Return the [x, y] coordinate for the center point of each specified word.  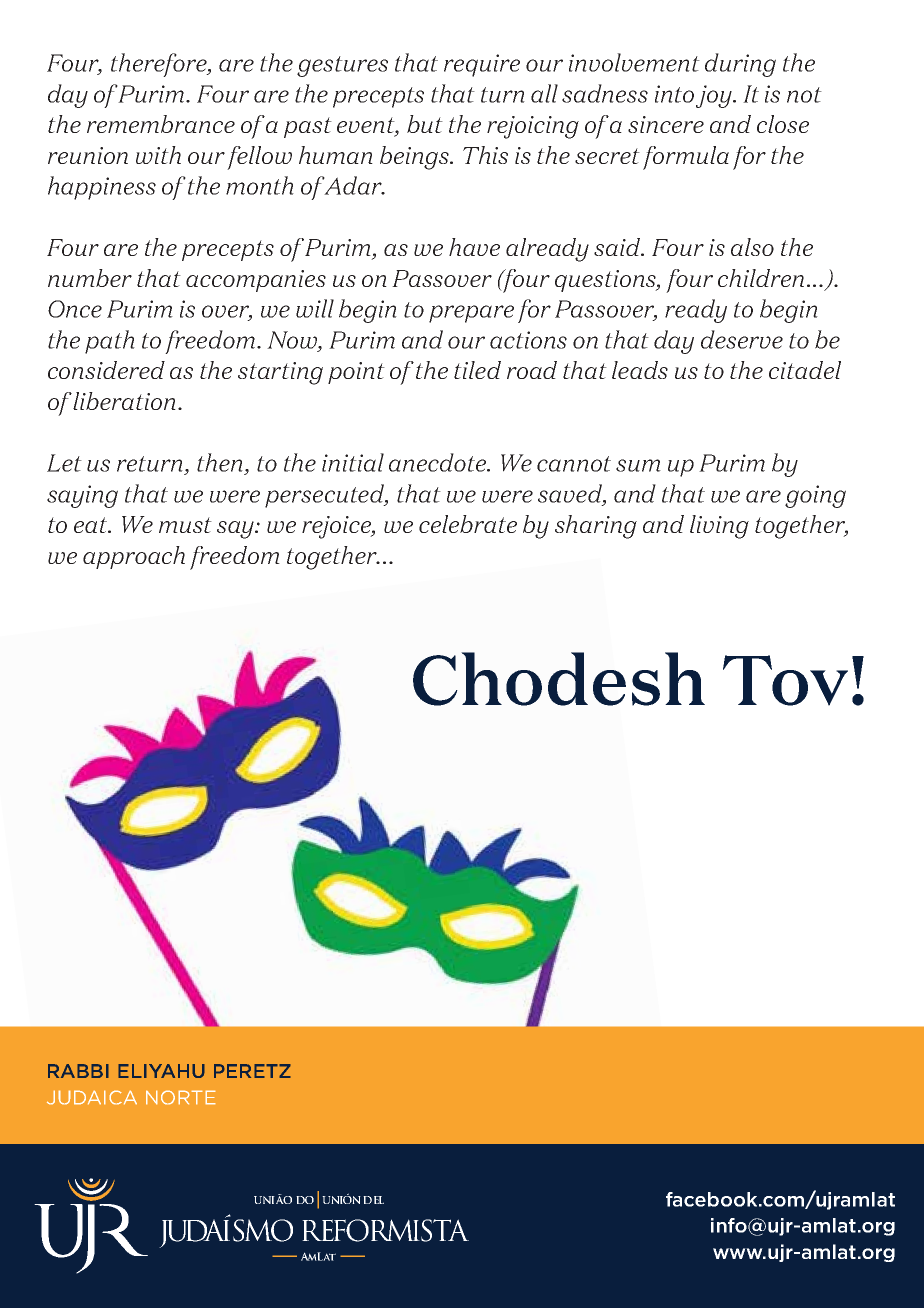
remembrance [161, 124]
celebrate [468, 524]
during [740, 65]
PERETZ [252, 1071]
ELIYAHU [161, 1071]
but [425, 124]
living [719, 527]
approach [134, 557]
